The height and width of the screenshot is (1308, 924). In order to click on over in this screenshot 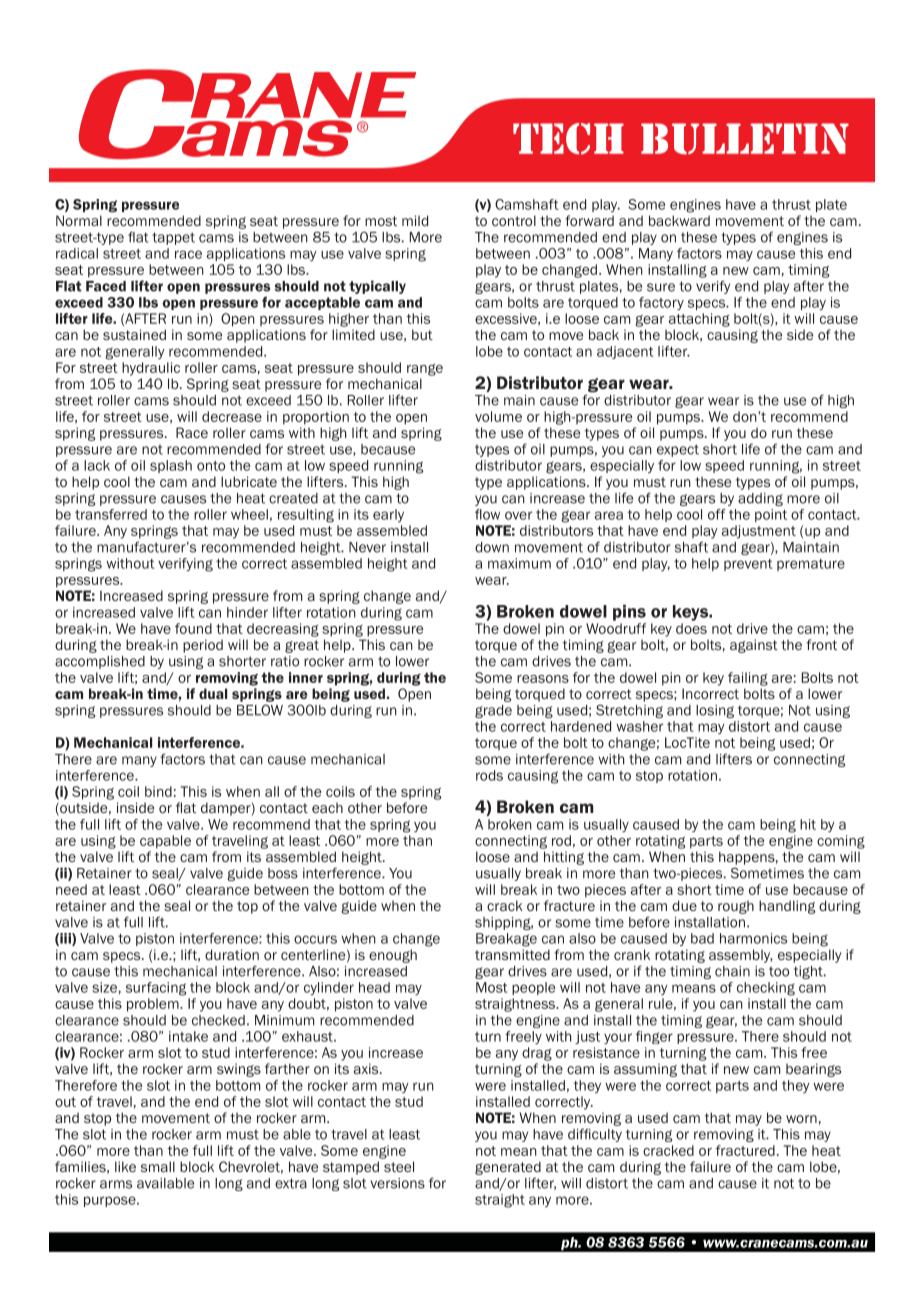, I will do `click(518, 515)`.
